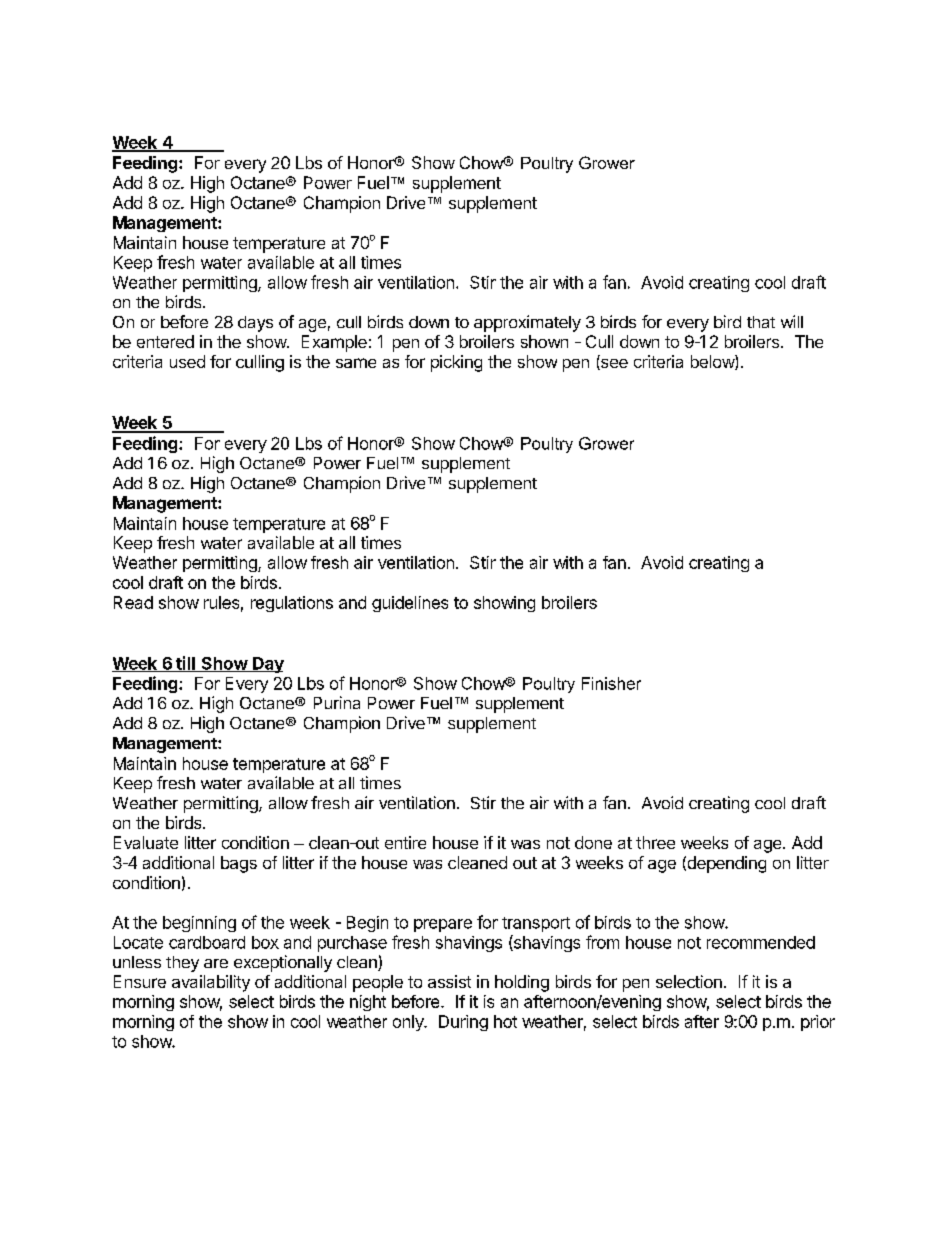 The width and height of the screenshot is (952, 1233). I want to click on used, so click(187, 361).
